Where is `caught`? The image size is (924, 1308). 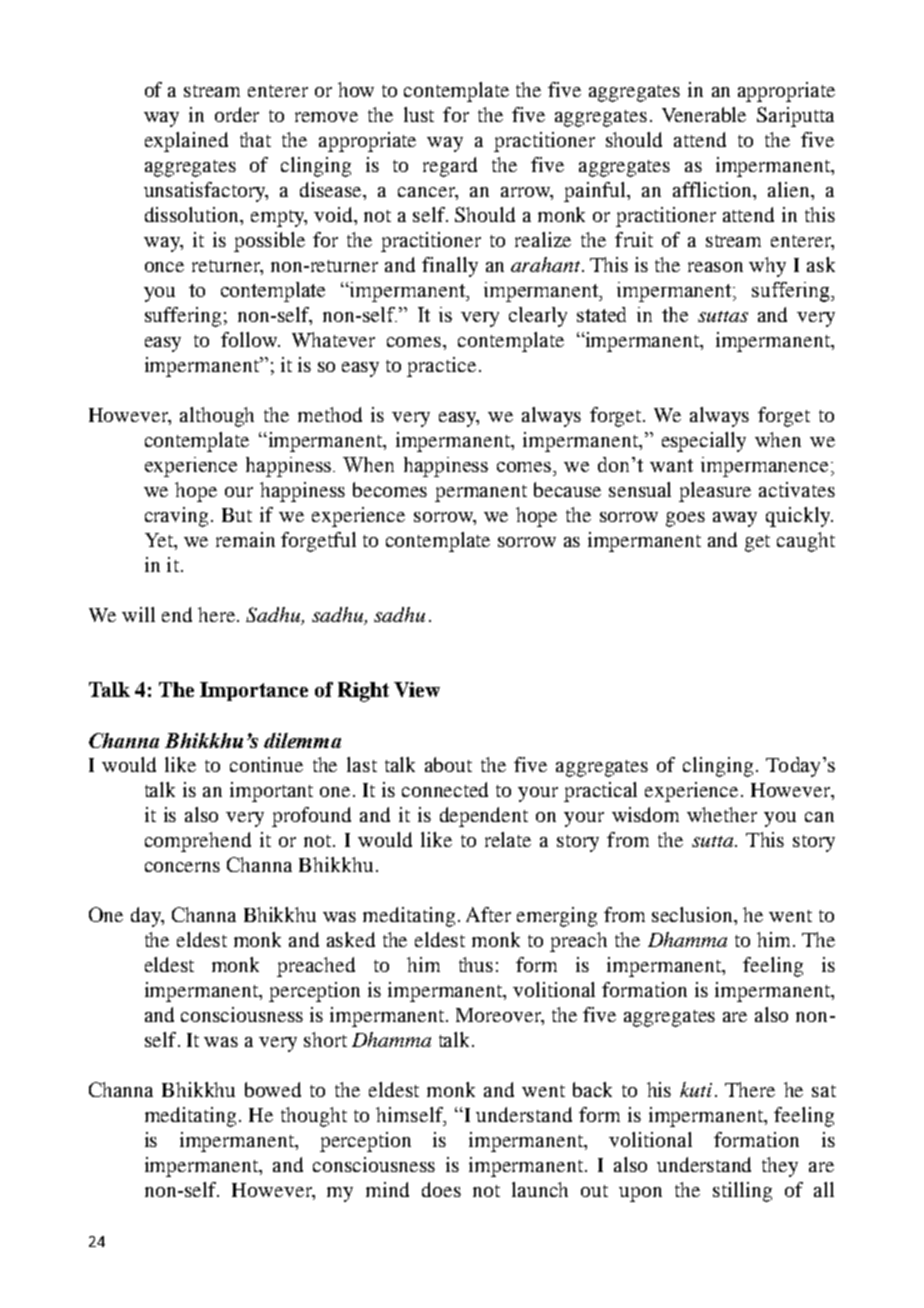 caught is located at coordinates (806, 542).
